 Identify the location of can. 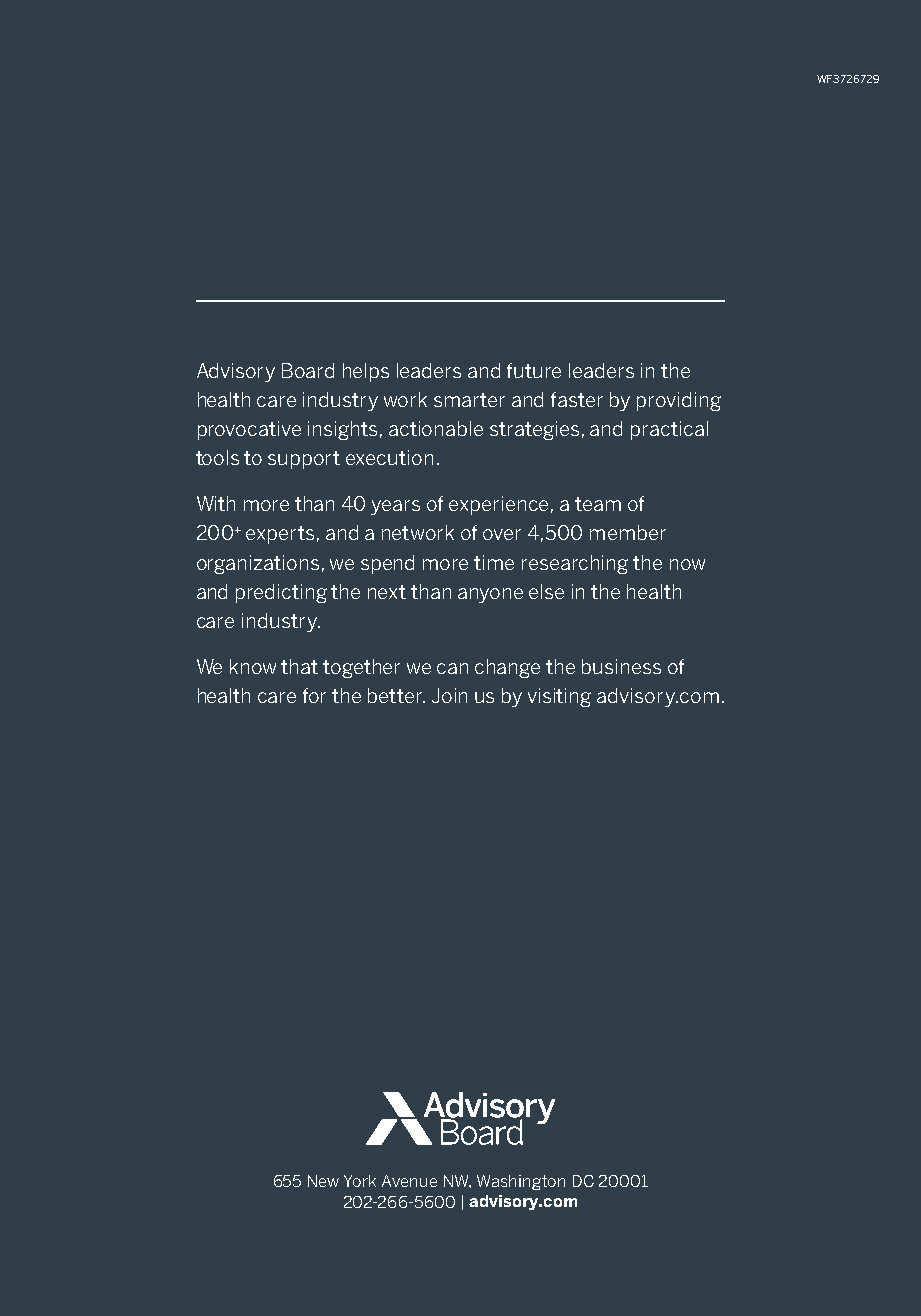
(452, 668).
